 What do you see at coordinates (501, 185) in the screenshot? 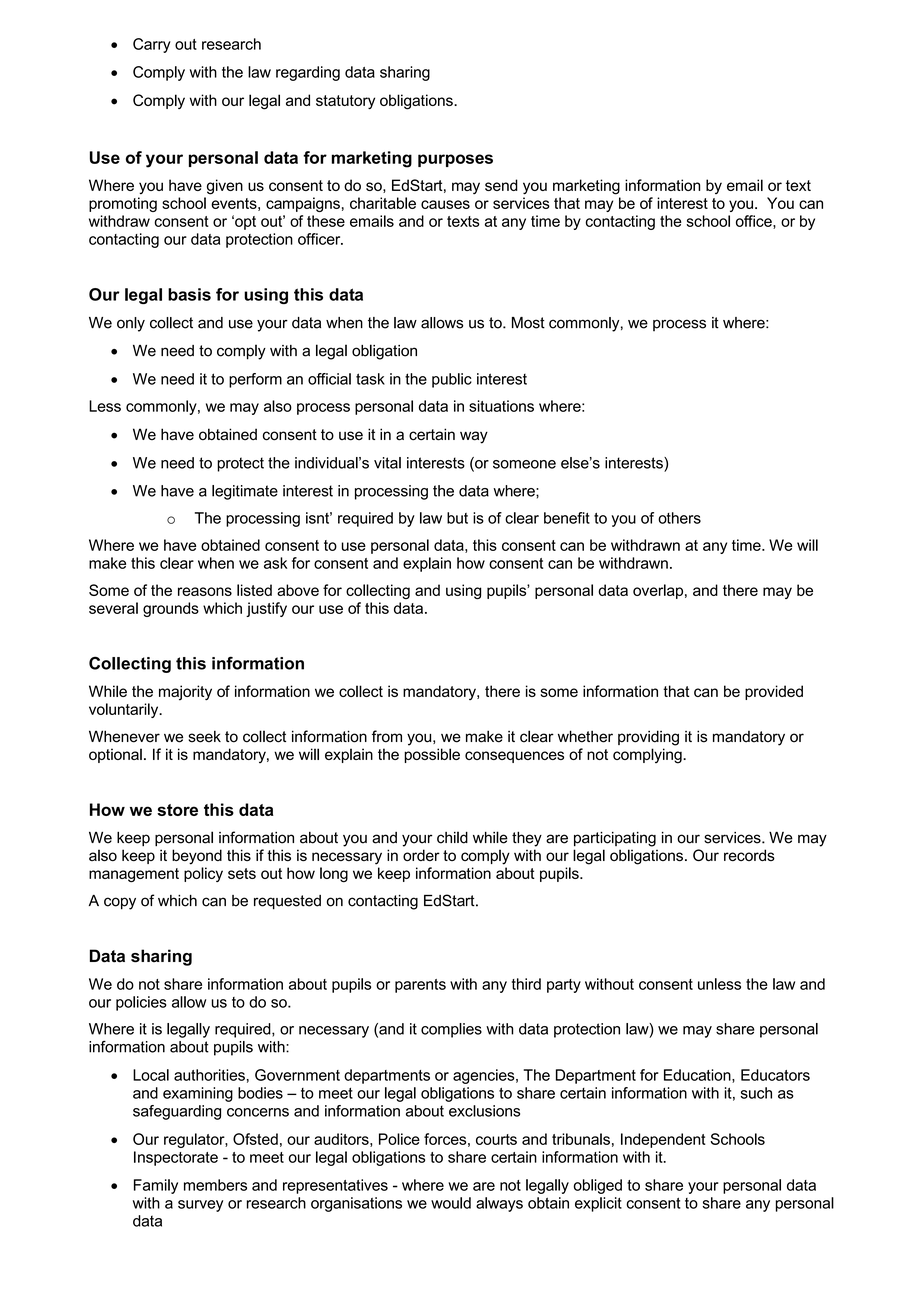
I see `send` at bounding box center [501, 185].
